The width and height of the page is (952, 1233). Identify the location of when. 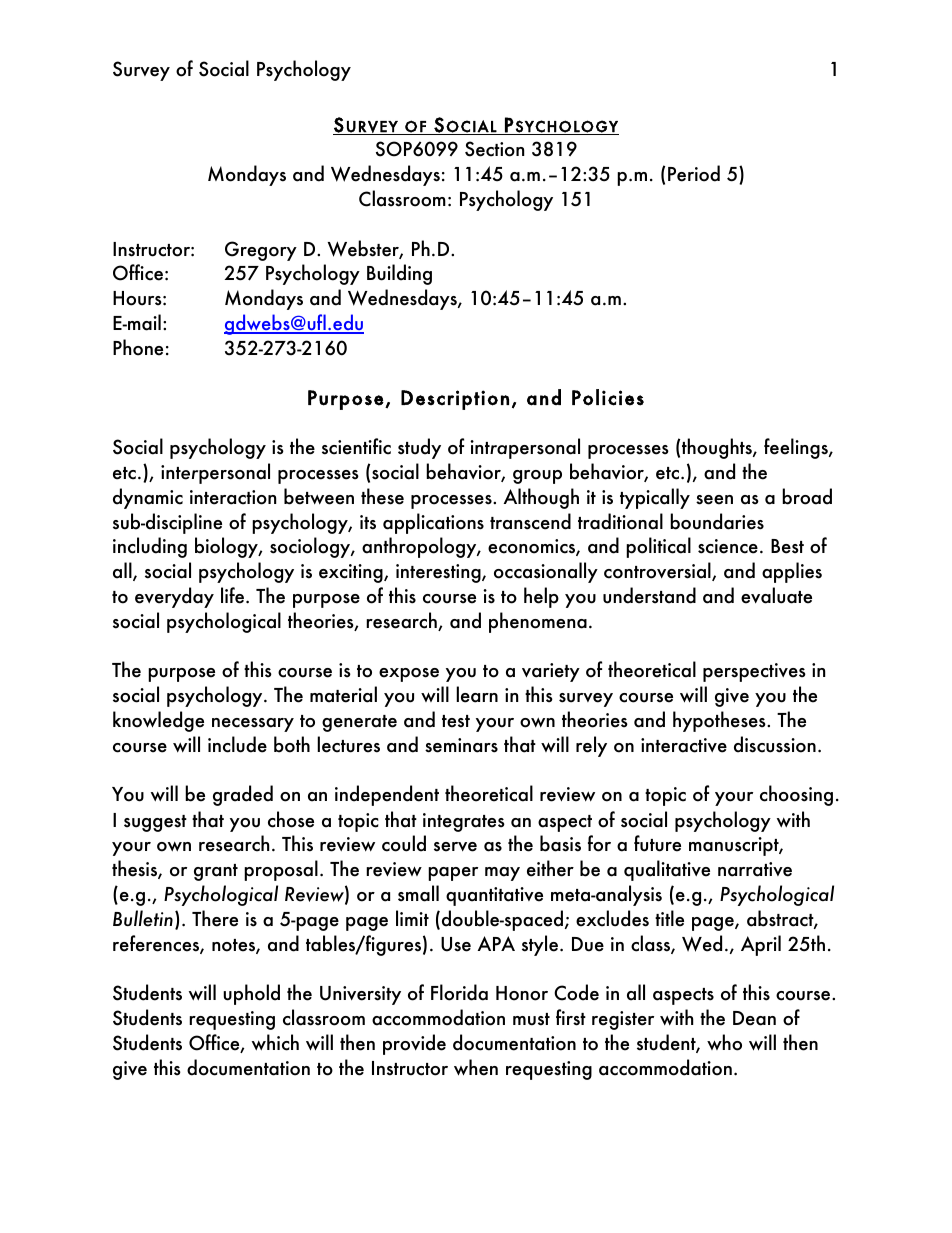
(476, 1067).
